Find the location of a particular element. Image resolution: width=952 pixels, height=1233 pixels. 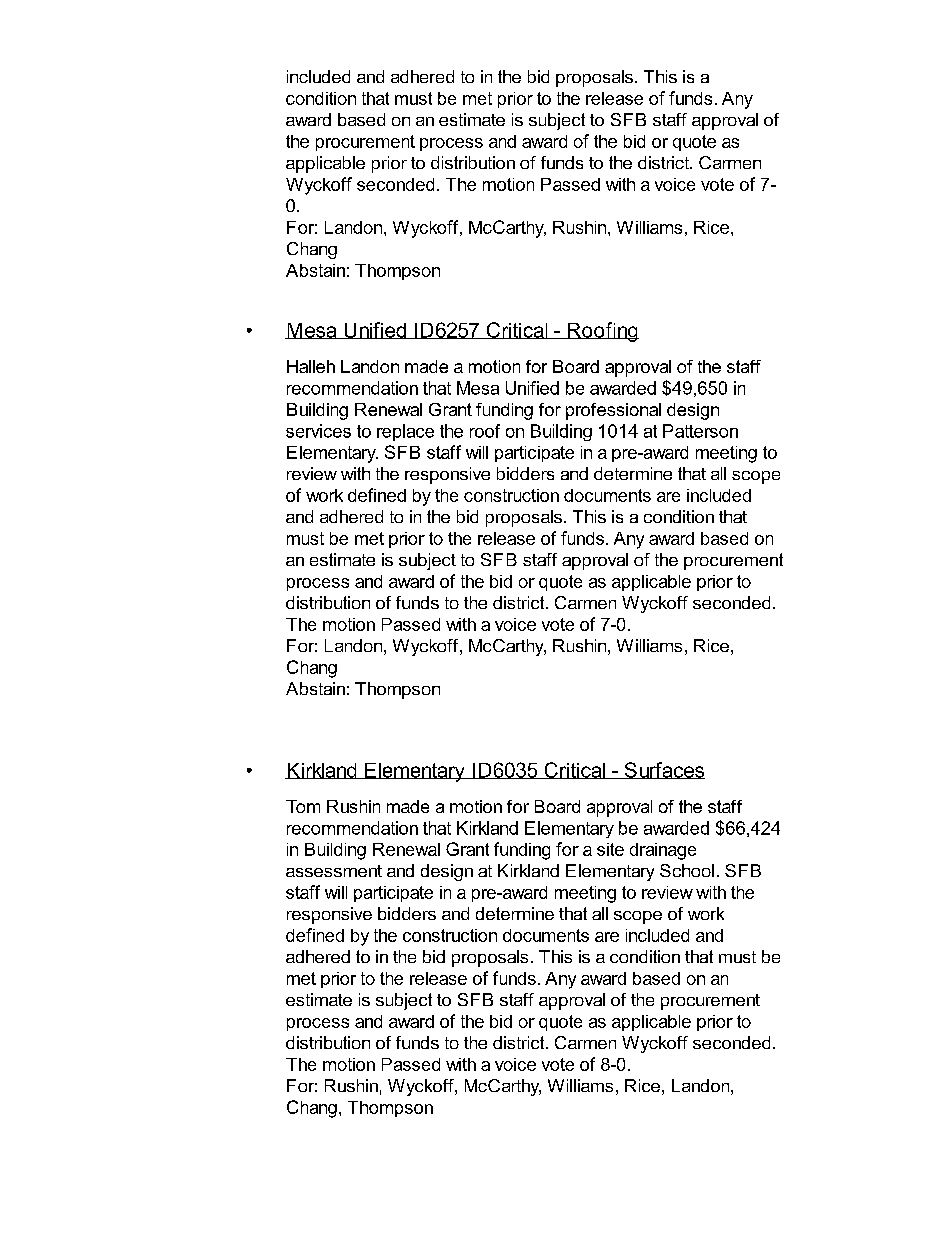

site is located at coordinates (610, 849).
